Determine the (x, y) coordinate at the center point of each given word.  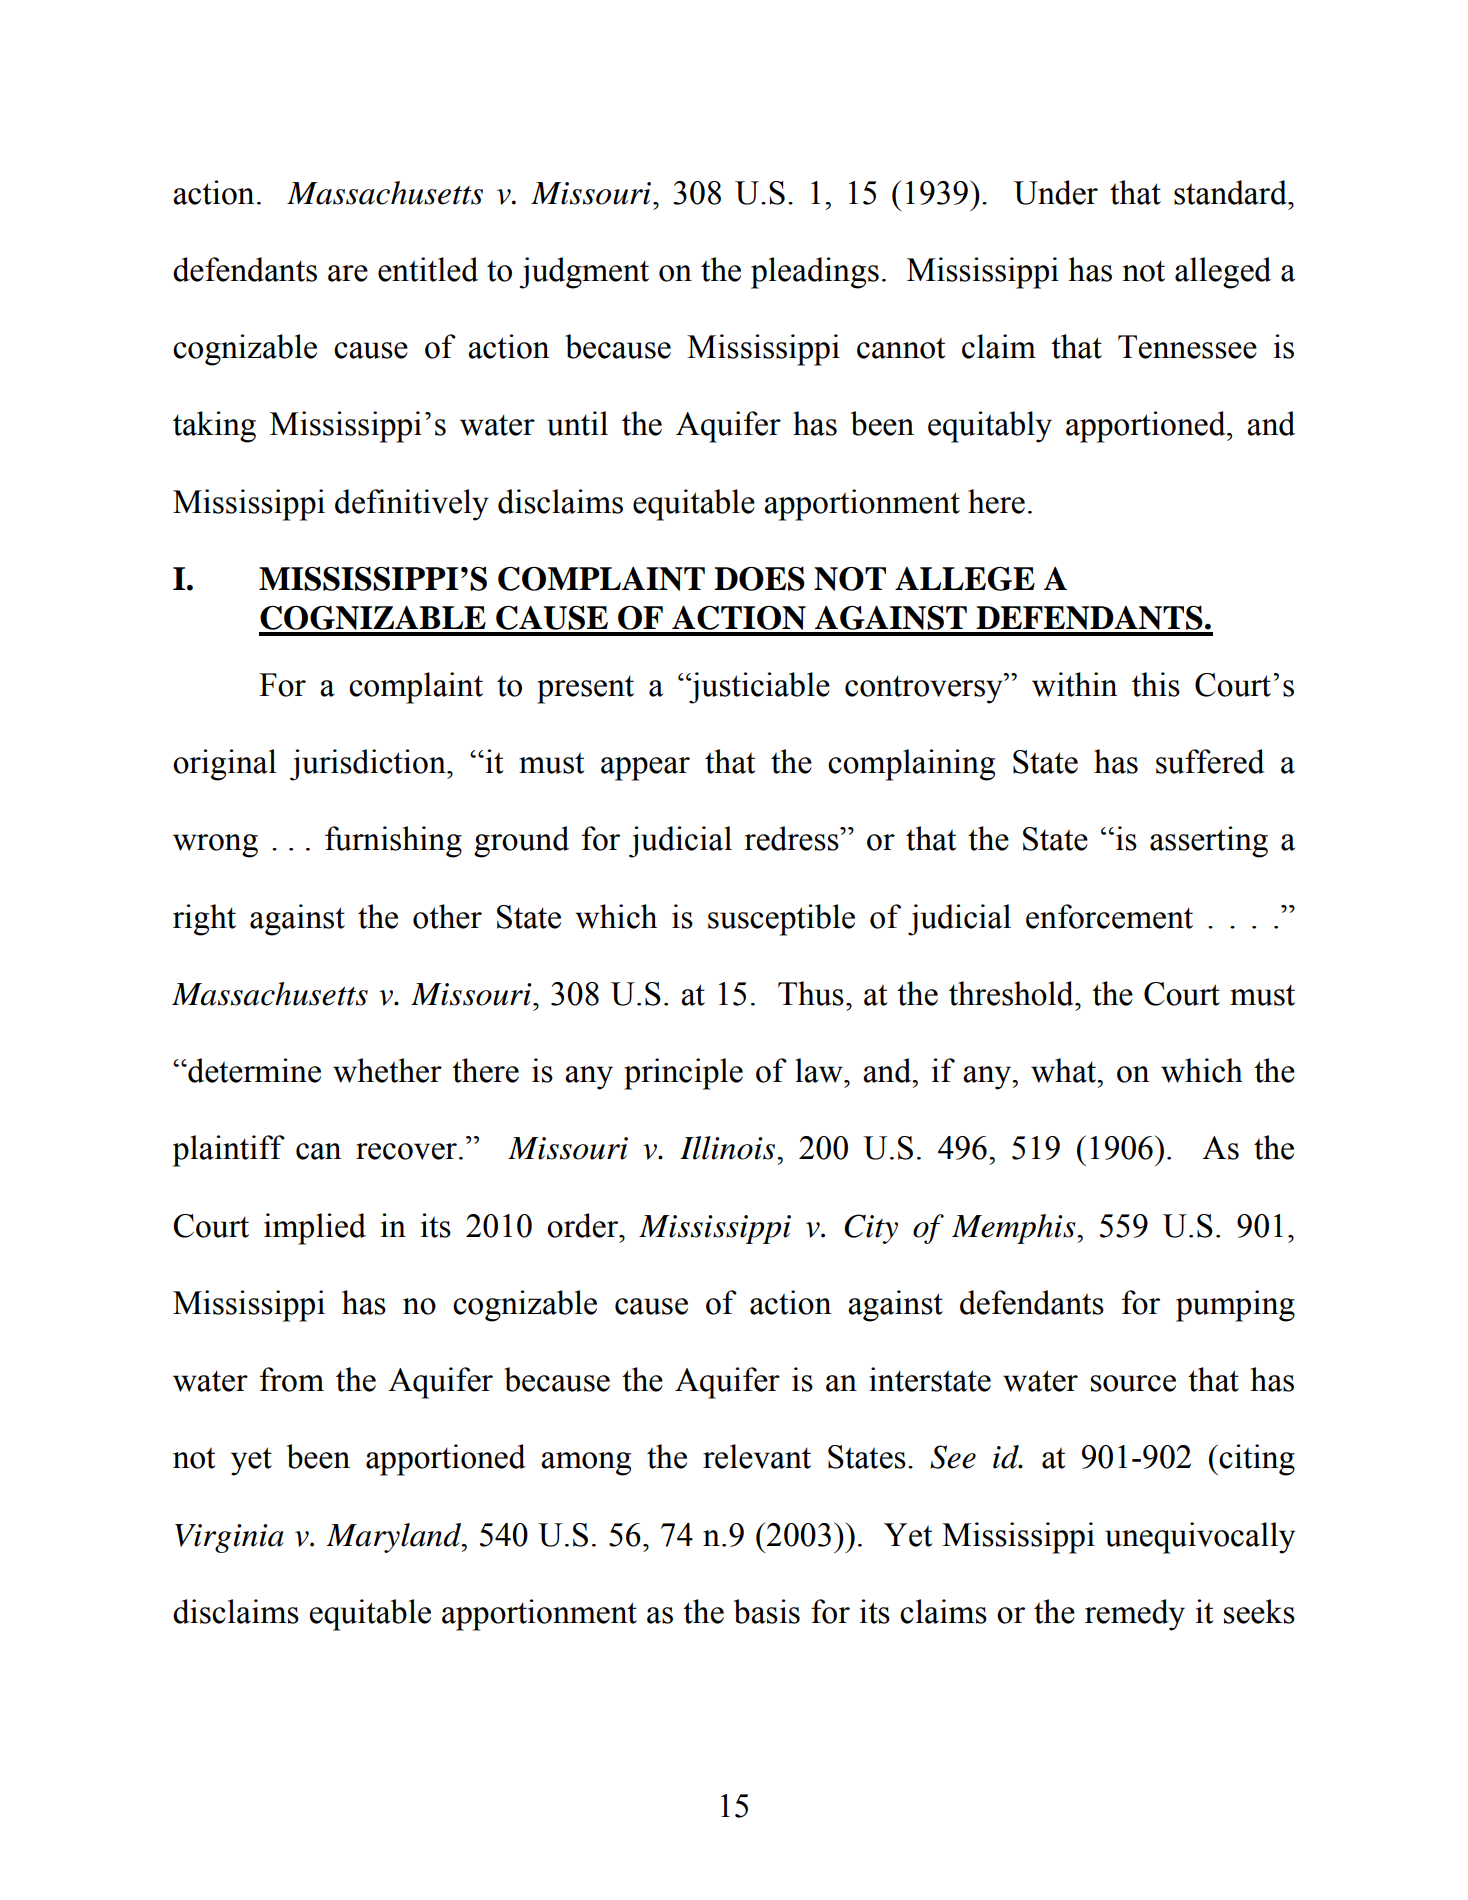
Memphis (1015, 1229)
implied (315, 1229)
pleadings (815, 273)
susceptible (781, 920)
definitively (412, 505)
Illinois (729, 1148)
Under (1056, 192)
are (348, 273)
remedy (1135, 1615)
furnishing (393, 842)
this (1156, 684)
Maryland (394, 1538)
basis (767, 1611)
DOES (759, 578)
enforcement (1109, 916)
